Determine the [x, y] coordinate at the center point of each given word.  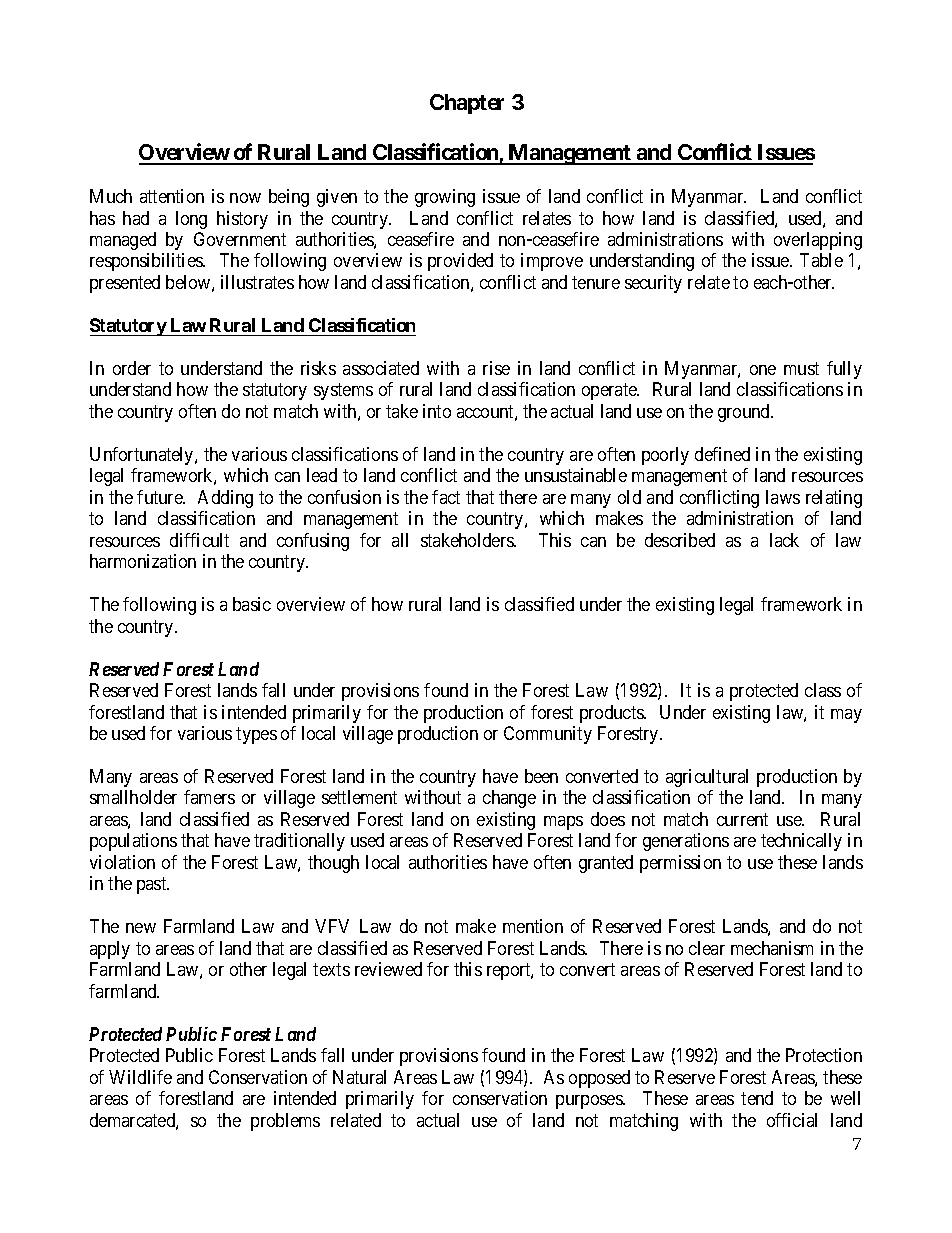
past [153, 886]
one [763, 370]
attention [172, 196]
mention [533, 926]
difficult [199, 540]
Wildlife [140, 1077]
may [846, 716]
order [132, 368]
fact [446, 497]
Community [548, 735]
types [256, 735]
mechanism [772, 948]
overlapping [818, 241]
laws [783, 497]
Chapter [467, 104]
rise [496, 368]
